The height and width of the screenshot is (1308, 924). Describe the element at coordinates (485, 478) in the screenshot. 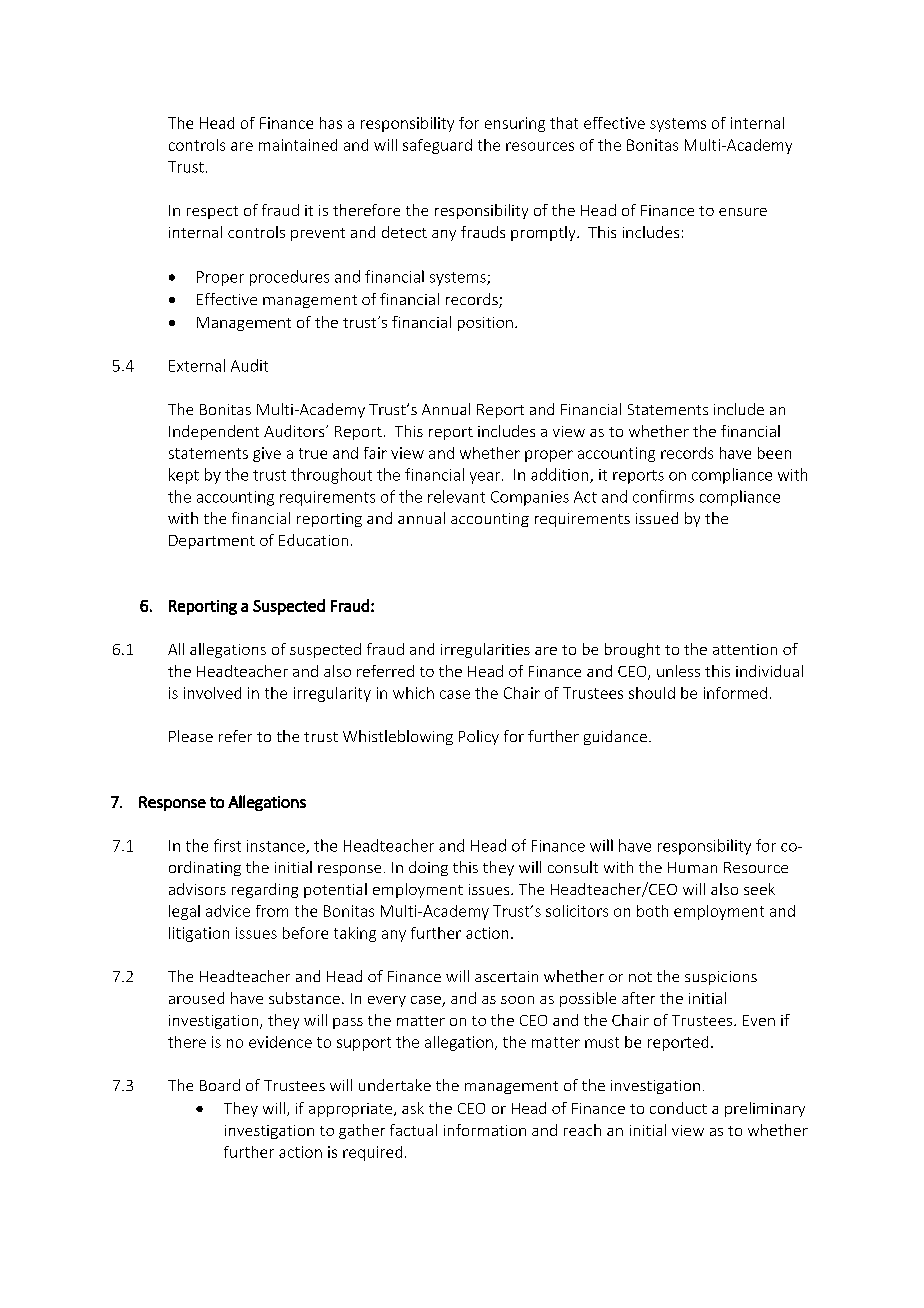

I see `year` at that location.
